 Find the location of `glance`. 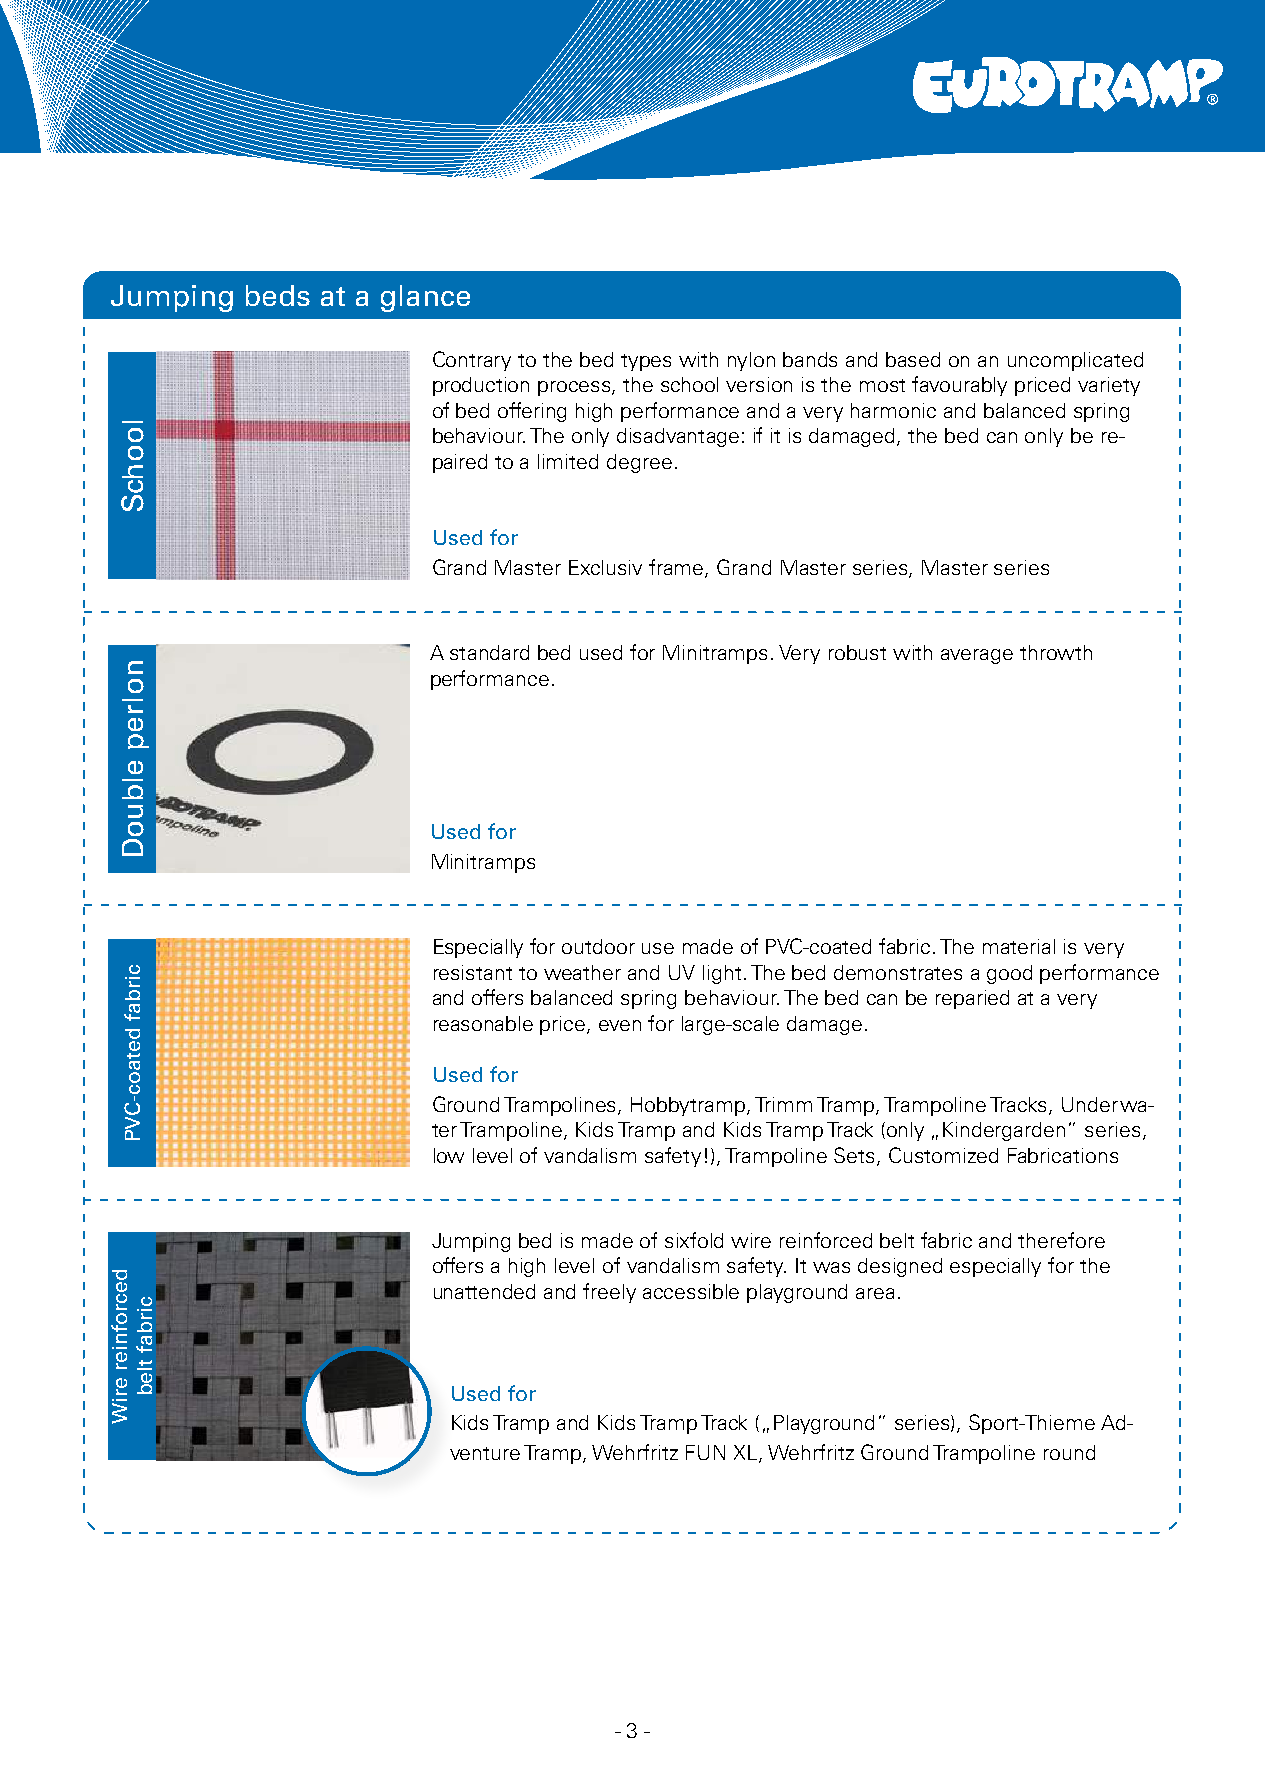

glance is located at coordinates (425, 298).
